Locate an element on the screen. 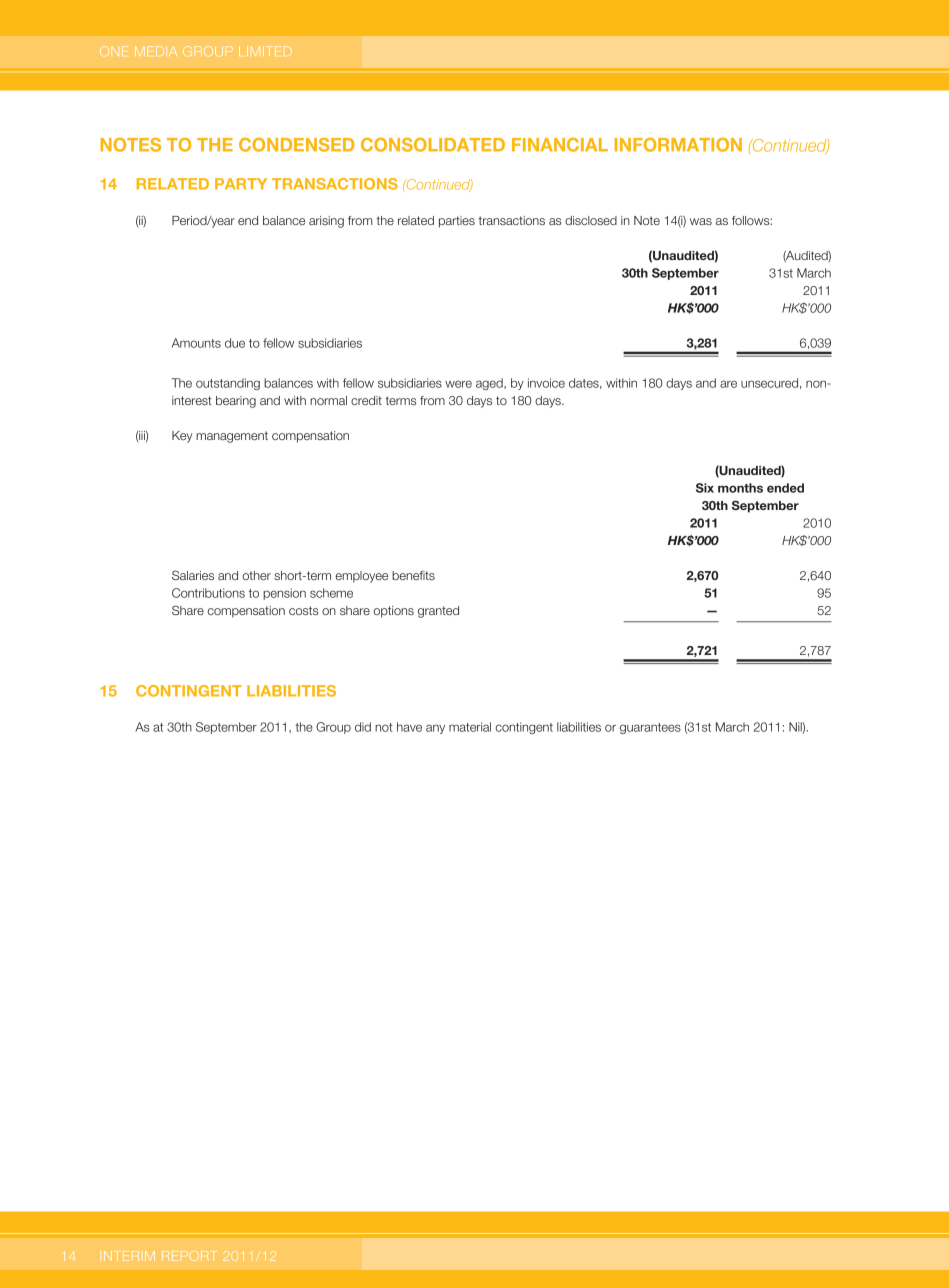 The height and width of the screenshot is (1288, 949). Amounts is located at coordinates (196, 343).
